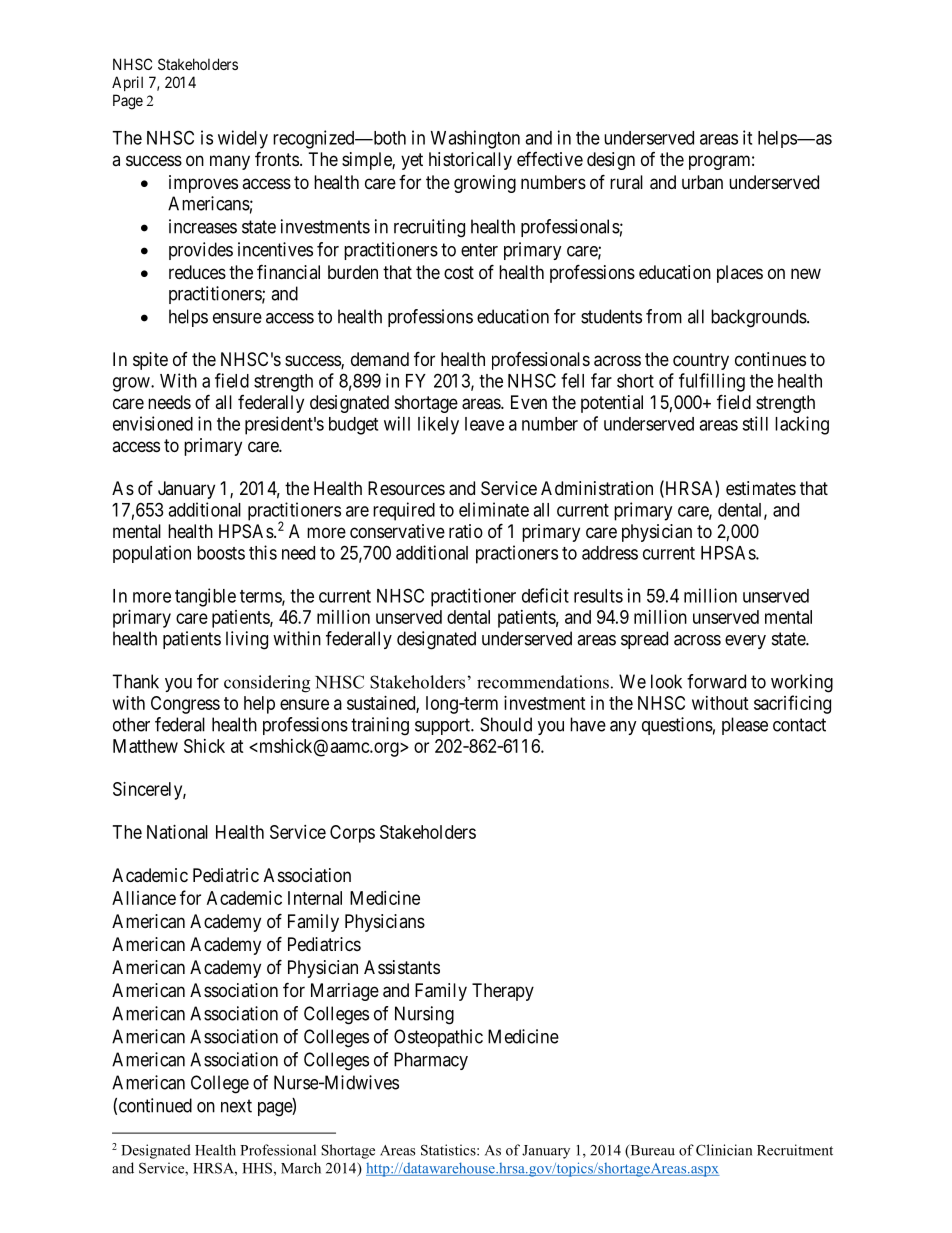 This screenshot has height=1233, width=952. Describe the element at coordinates (755, 423) in the screenshot. I see `still` at that location.
